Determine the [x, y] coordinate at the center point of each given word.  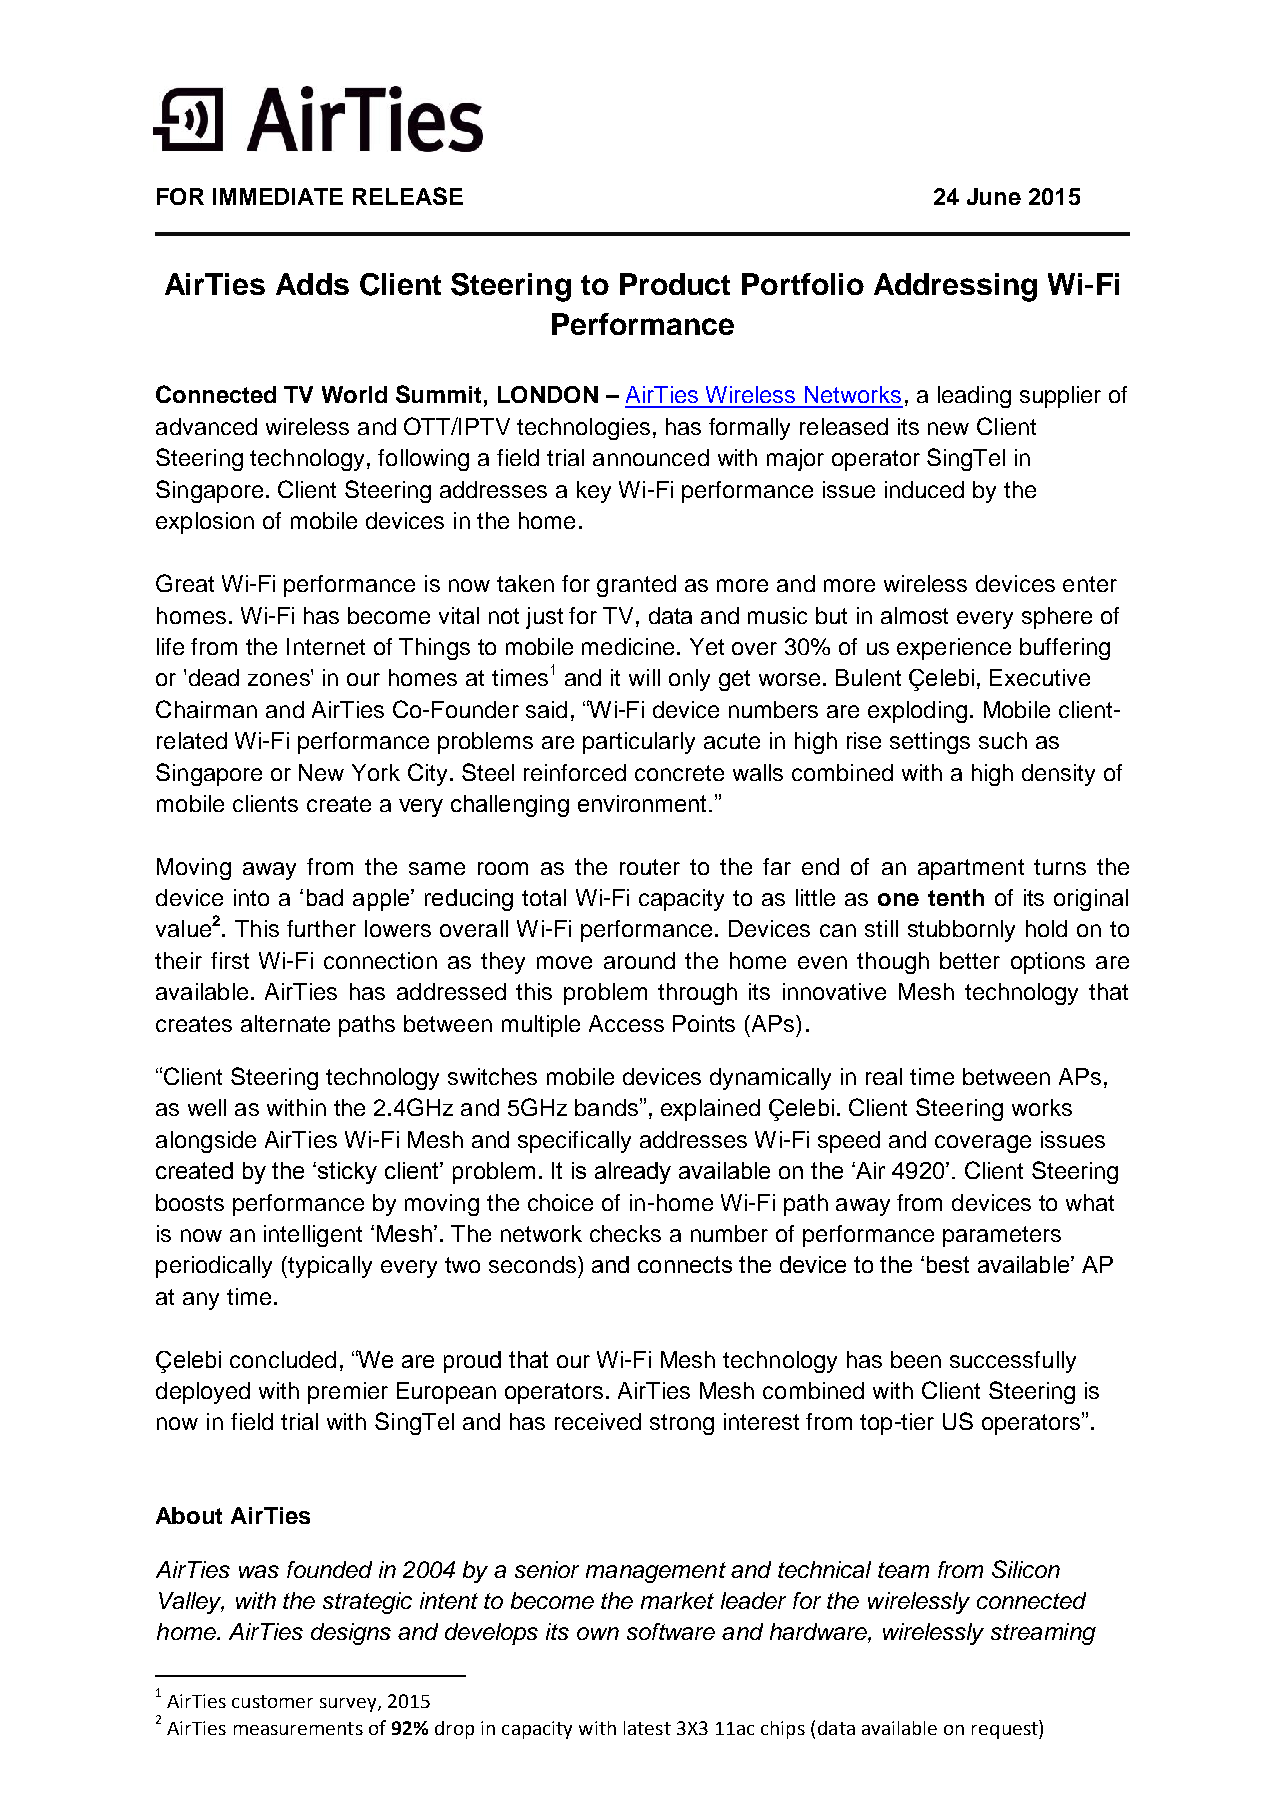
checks [625, 1233]
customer [272, 1701]
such [1003, 740]
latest [647, 1728]
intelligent [313, 1236]
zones [280, 678]
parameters [1002, 1236]
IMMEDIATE [278, 196]
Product [675, 284]
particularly [639, 743]
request [1006, 1729]
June [994, 196]
